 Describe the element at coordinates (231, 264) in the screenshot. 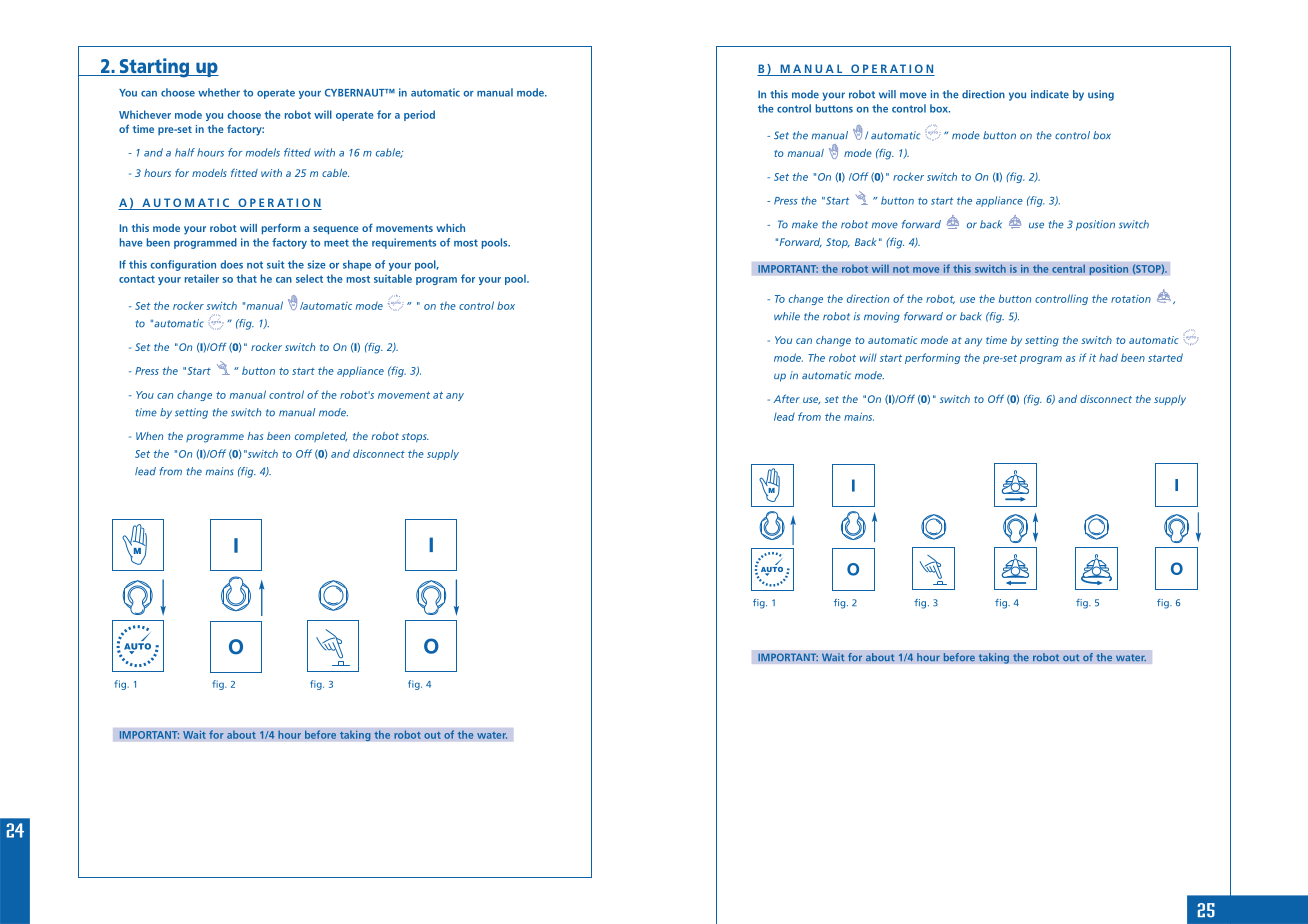

I see `does` at that location.
